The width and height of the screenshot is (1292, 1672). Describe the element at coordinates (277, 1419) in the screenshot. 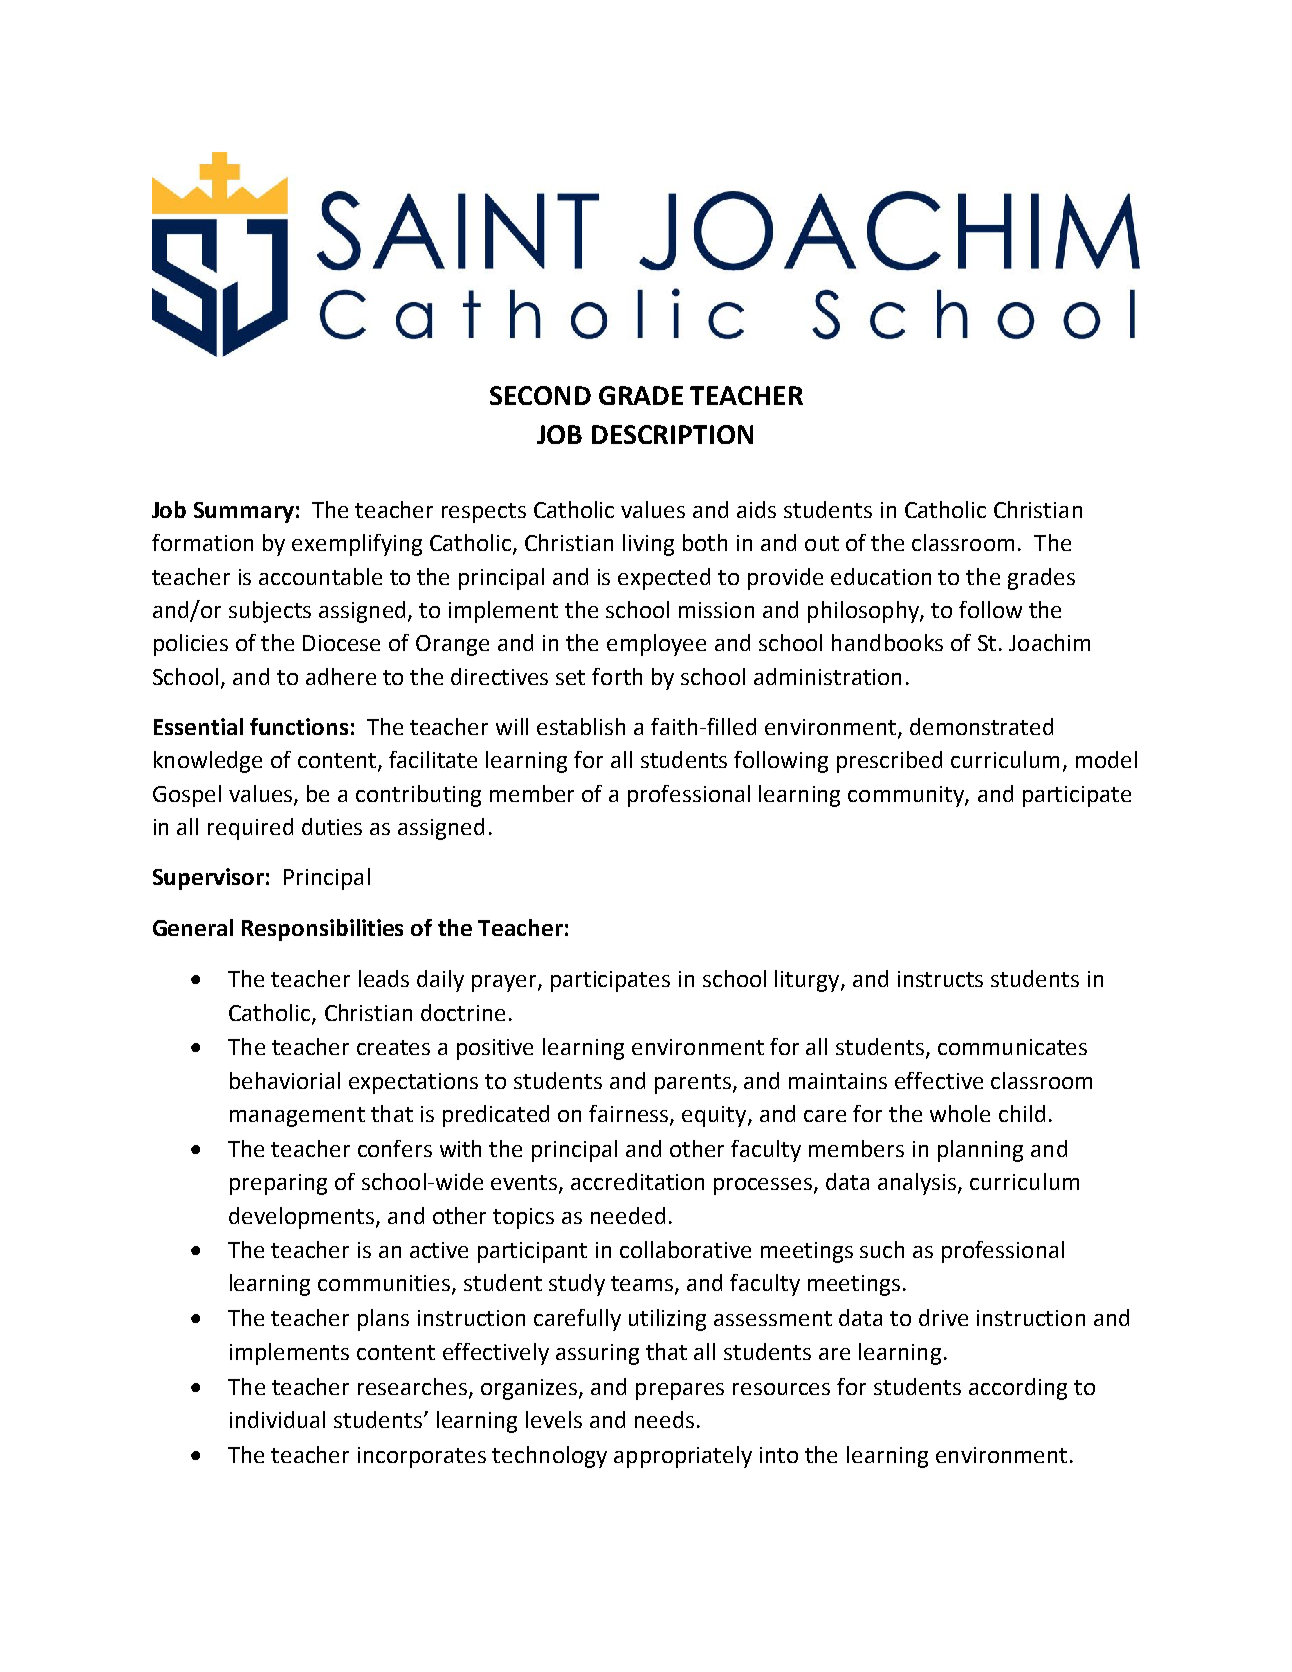

I see `individual` at that location.
